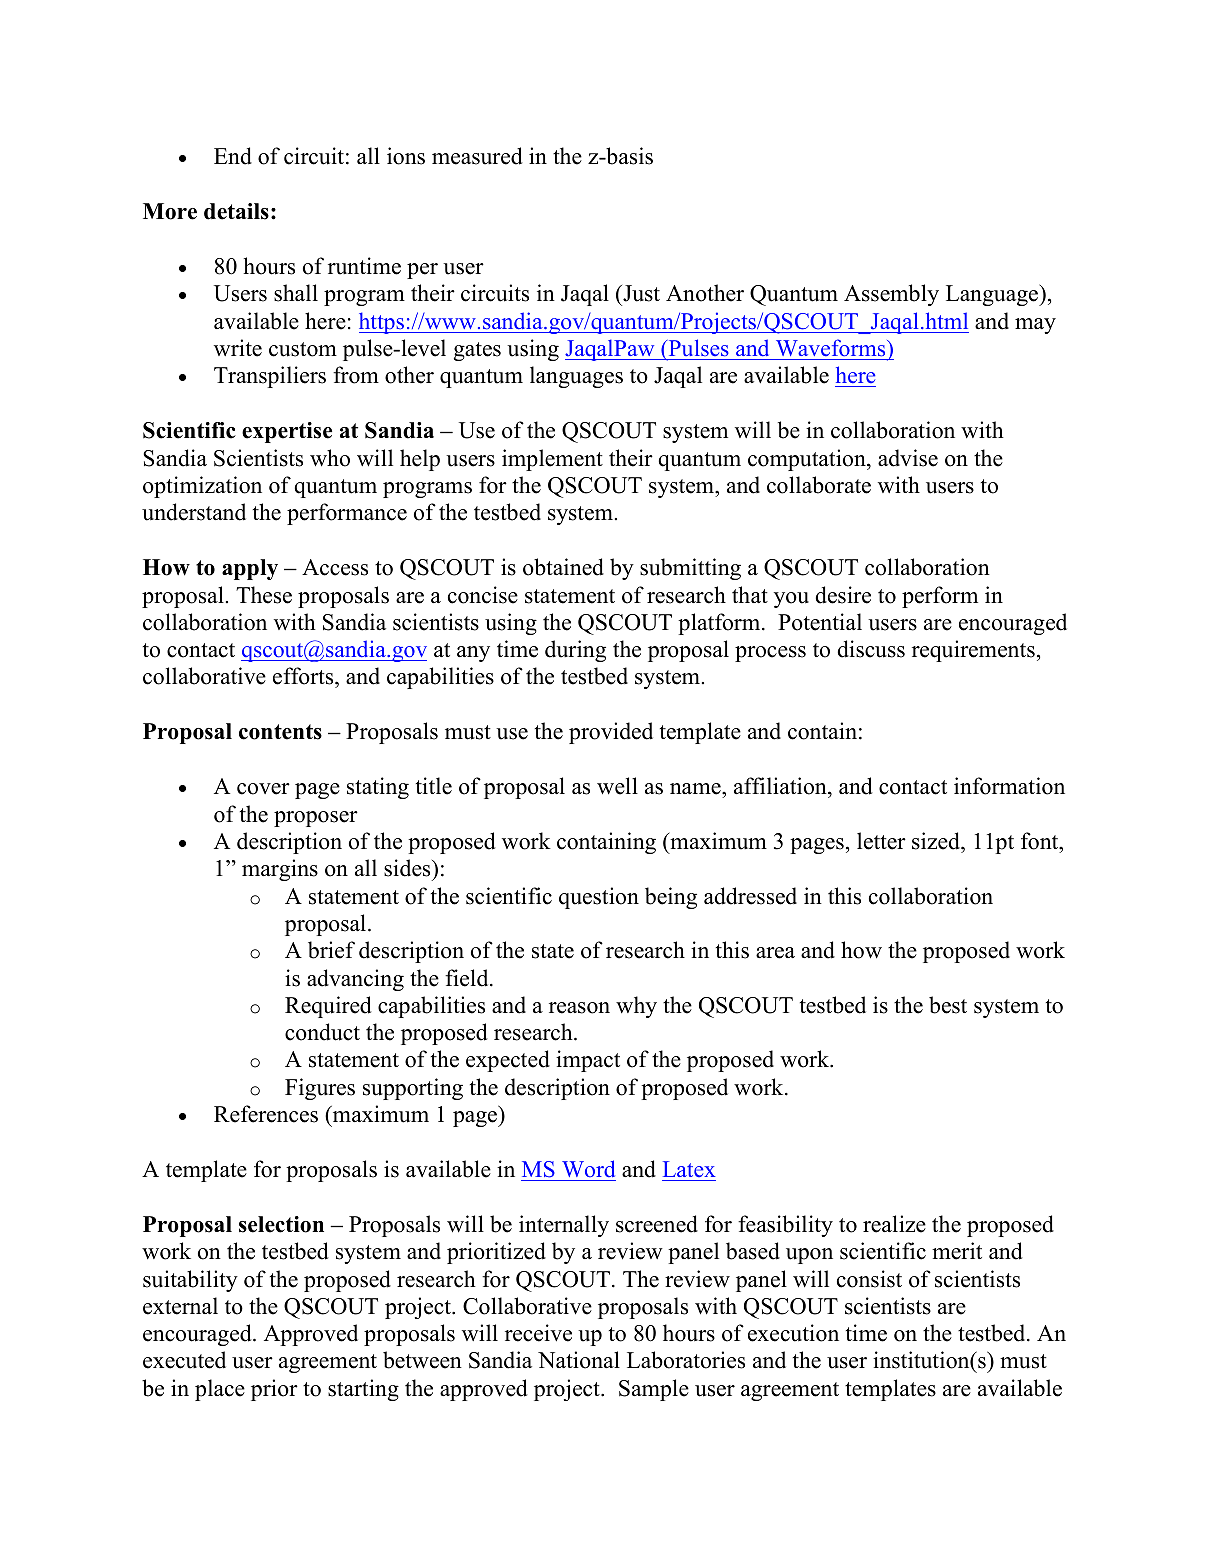 This screenshot has height=1567, width=1211. I want to click on Assembly, so click(891, 295).
